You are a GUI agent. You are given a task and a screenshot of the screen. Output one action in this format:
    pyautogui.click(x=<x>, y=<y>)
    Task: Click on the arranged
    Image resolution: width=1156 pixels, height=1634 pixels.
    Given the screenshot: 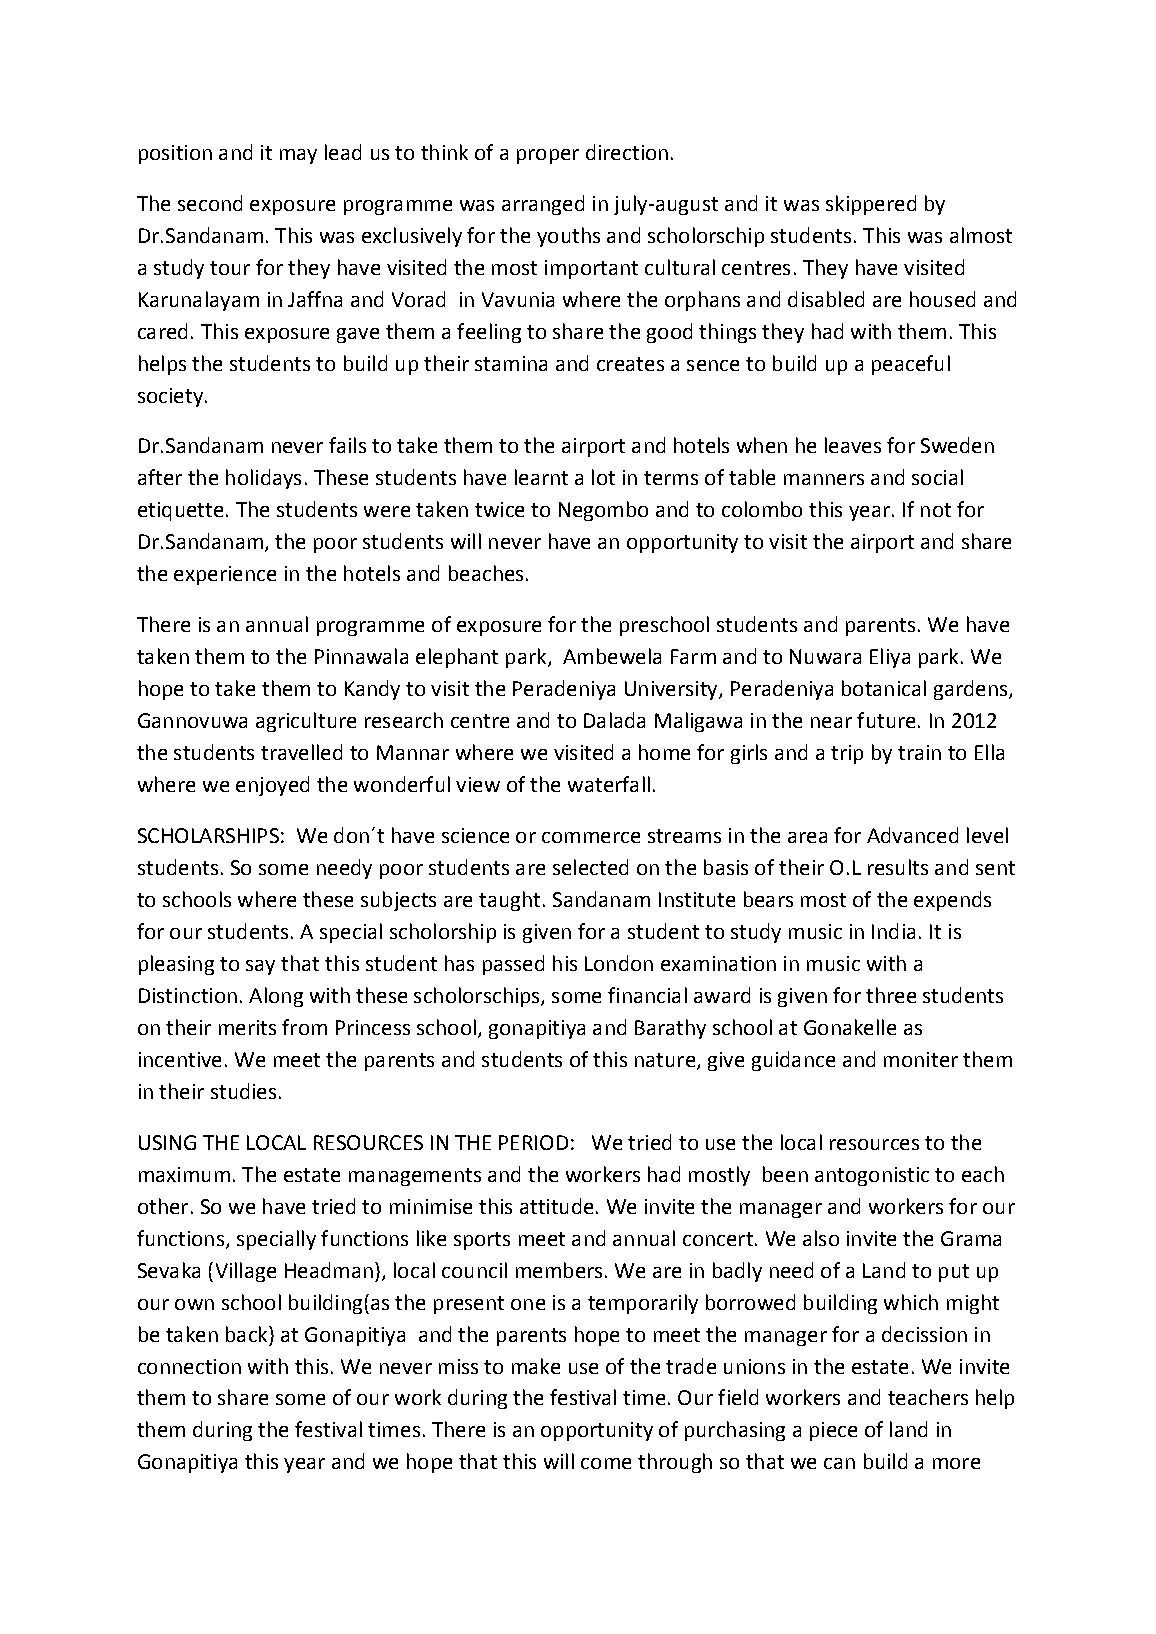 What is the action you would take?
    pyautogui.click(x=543, y=205)
